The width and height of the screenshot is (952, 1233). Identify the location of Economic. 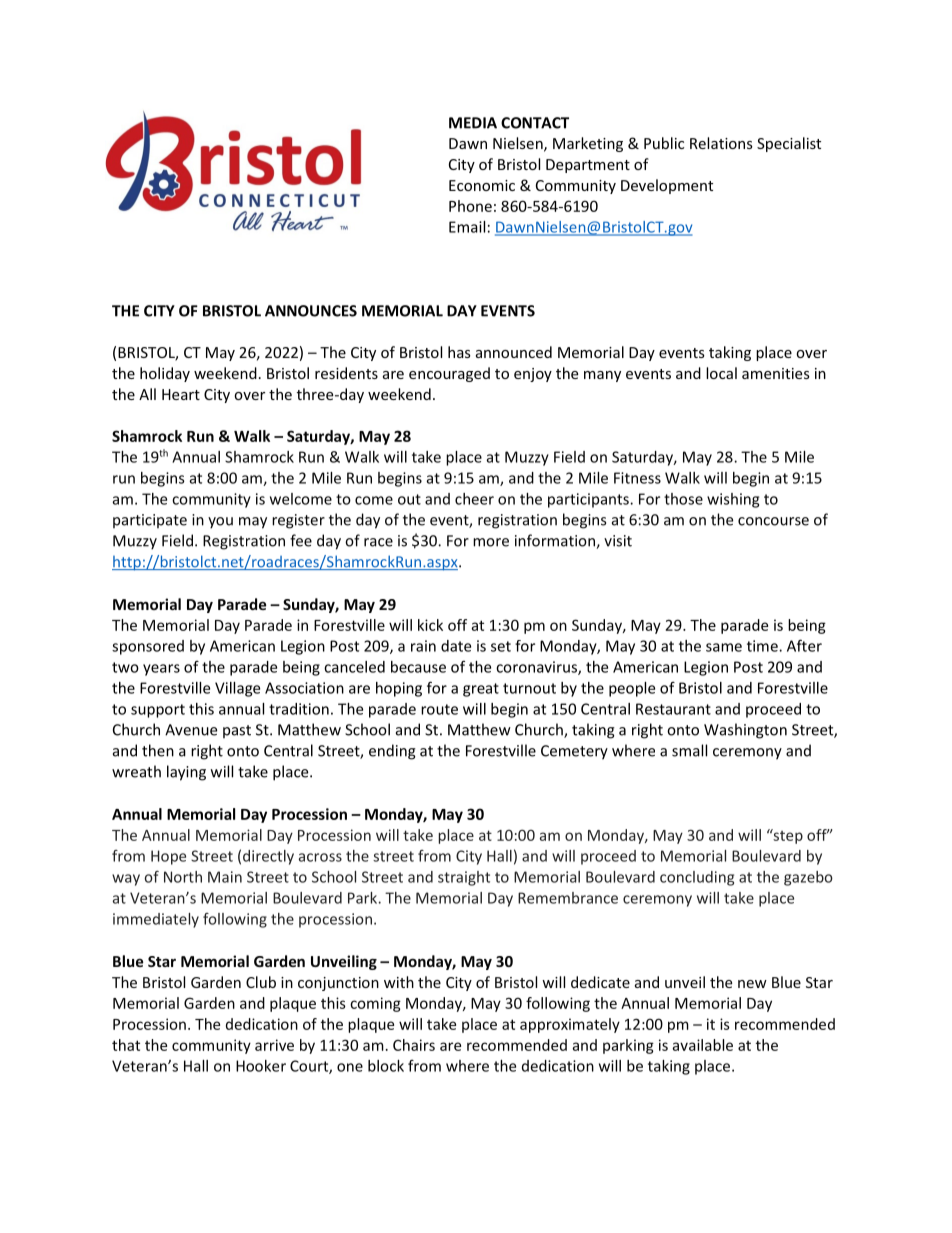
(482, 185).
